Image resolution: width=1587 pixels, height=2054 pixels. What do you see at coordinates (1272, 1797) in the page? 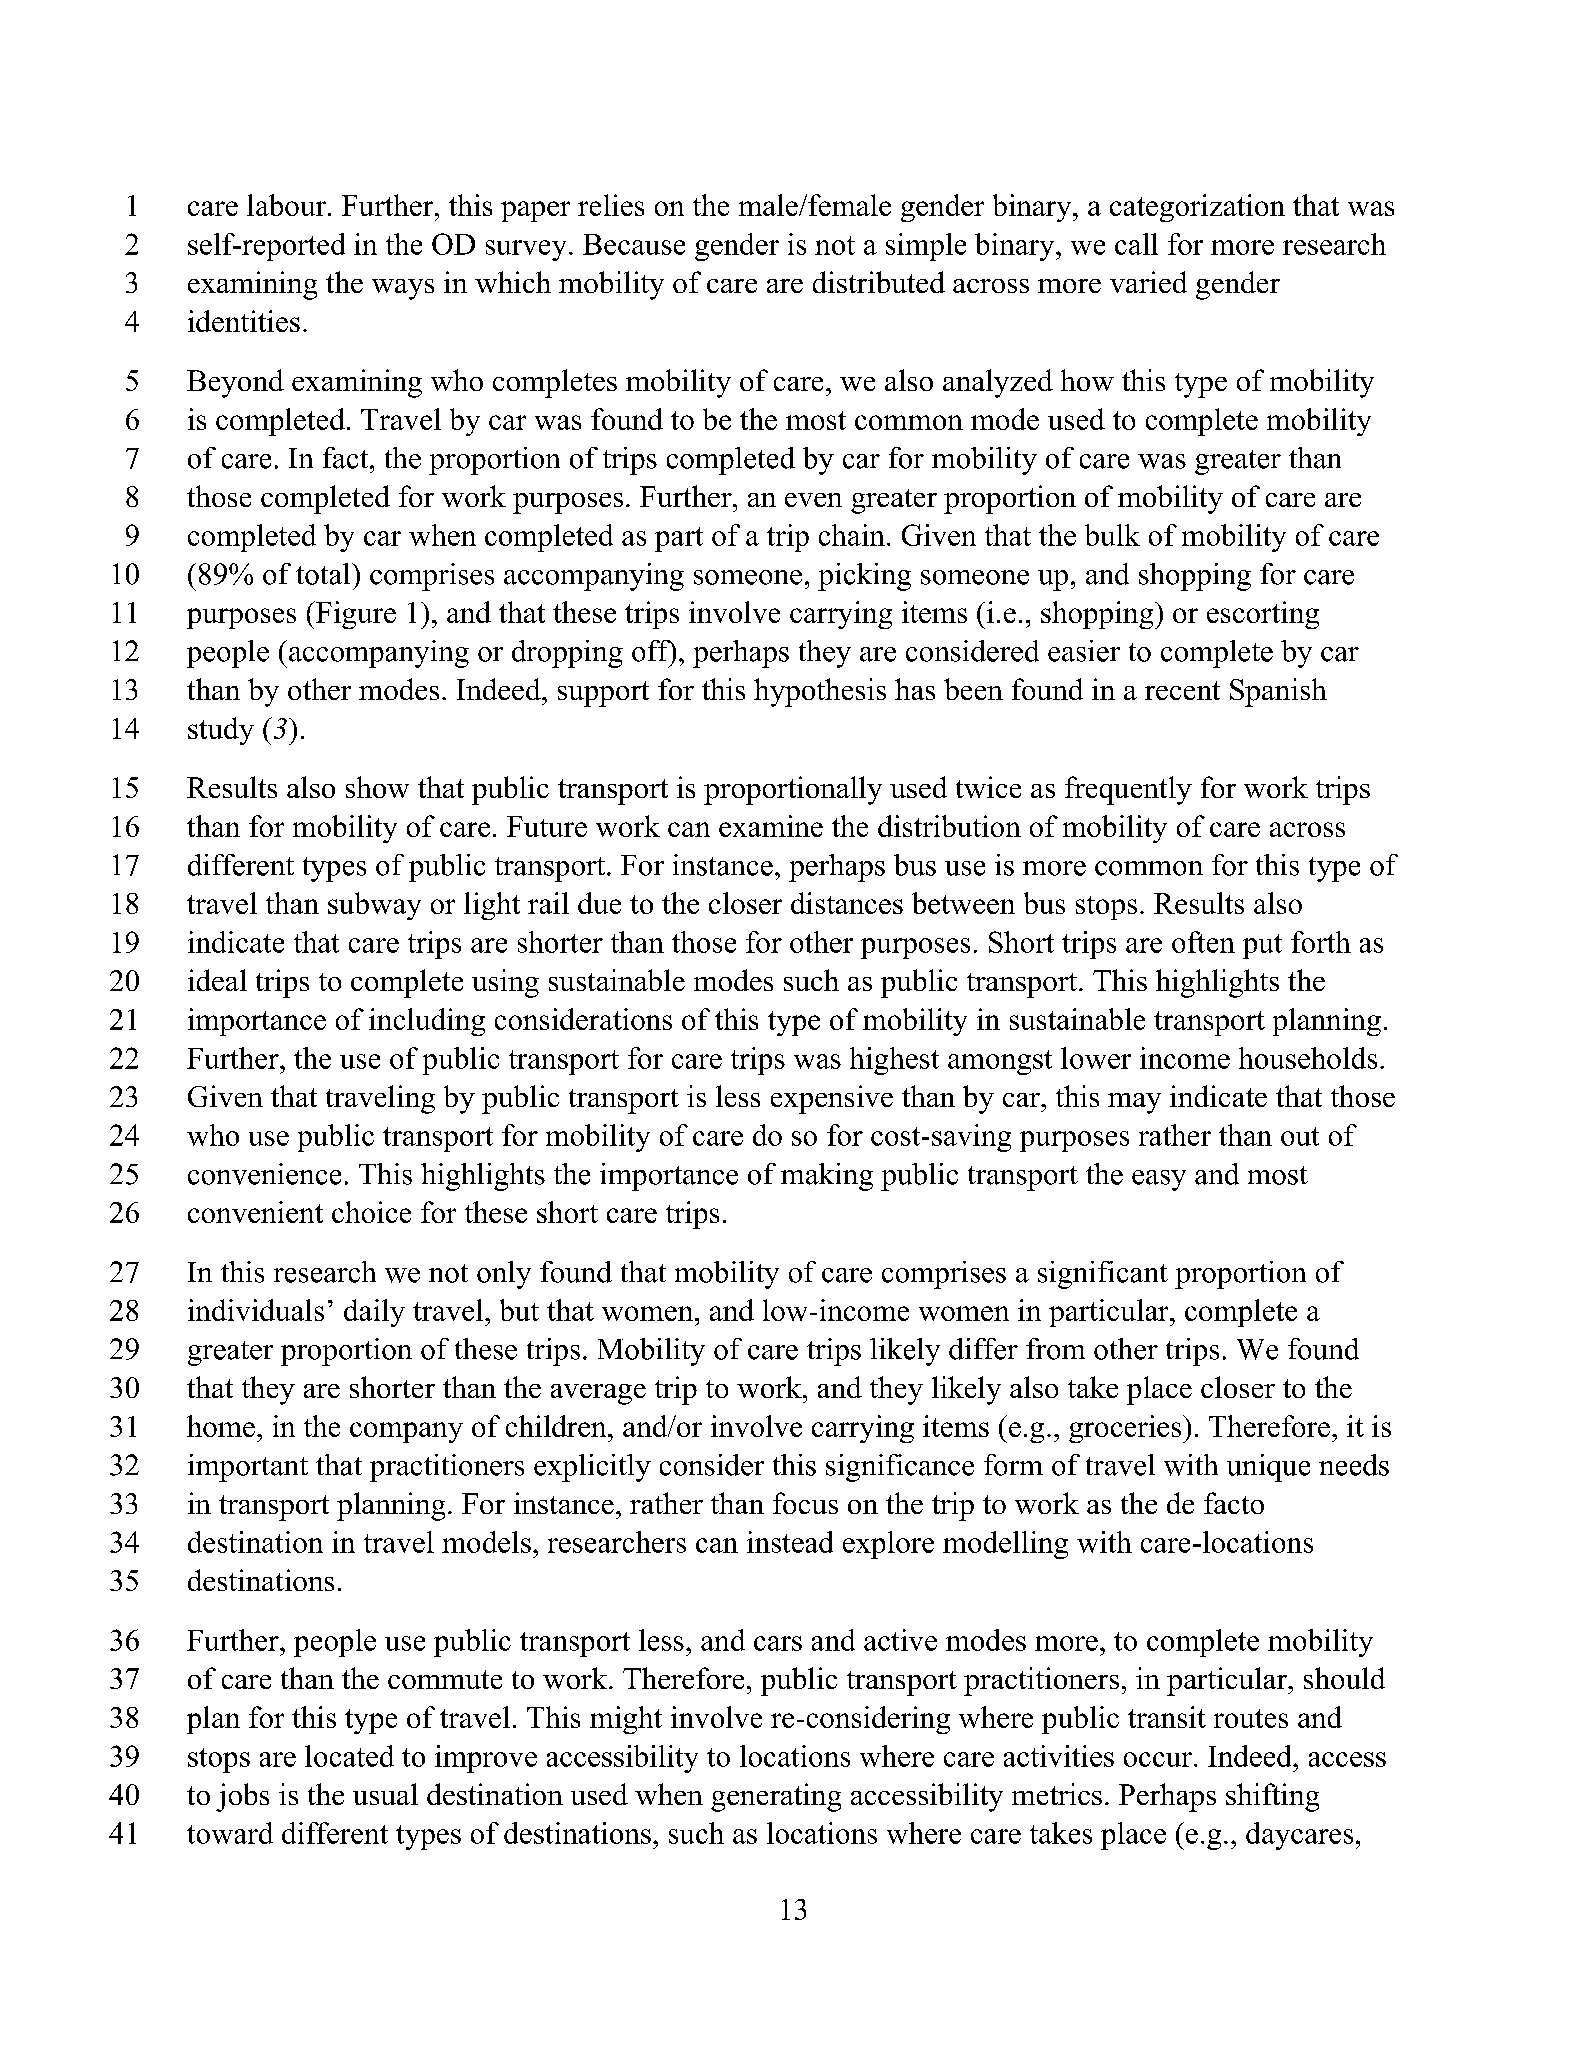
I see `shifting` at bounding box center [1272, 1797].
